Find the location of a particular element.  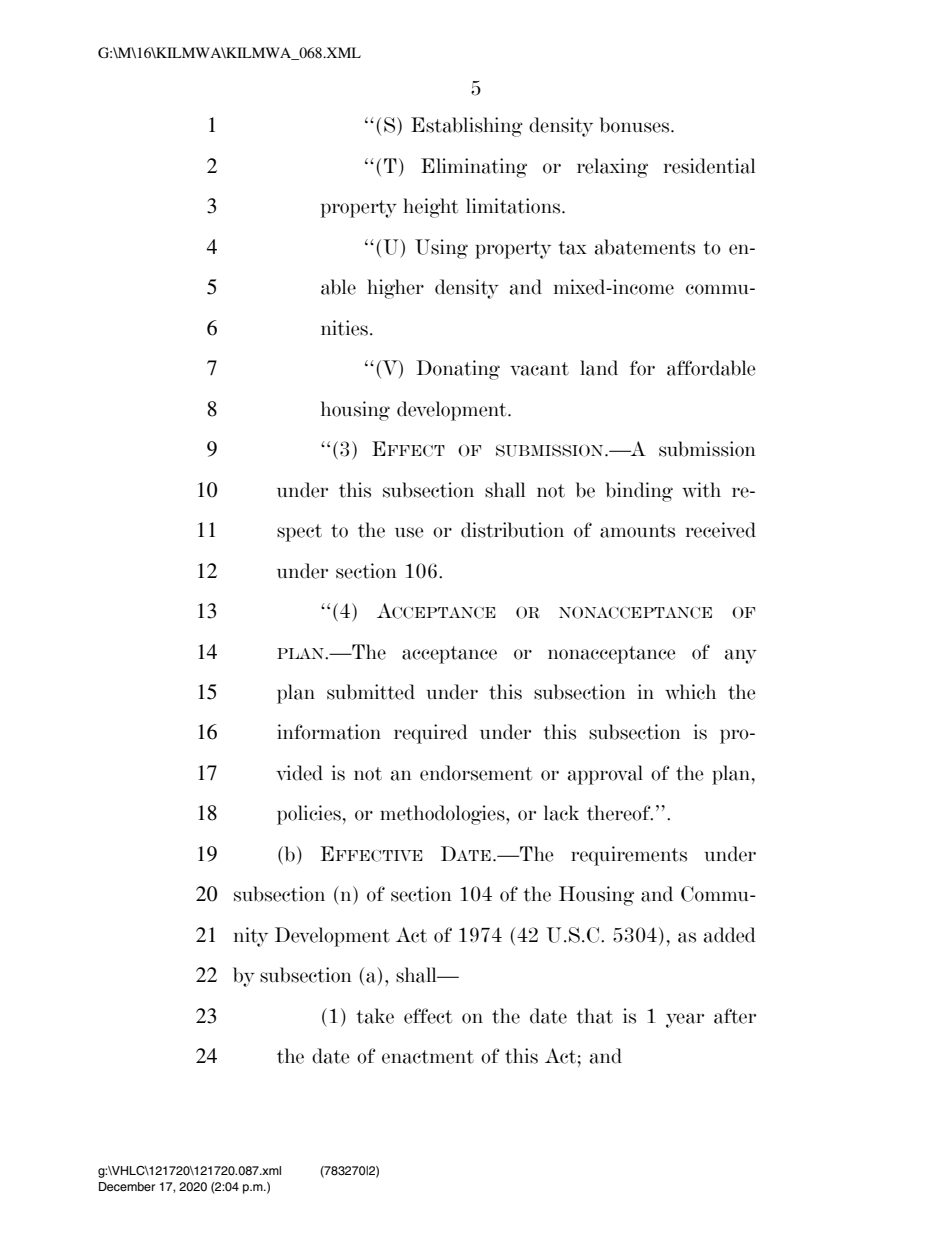

Eliminating is located at coordinates (474, 168).
